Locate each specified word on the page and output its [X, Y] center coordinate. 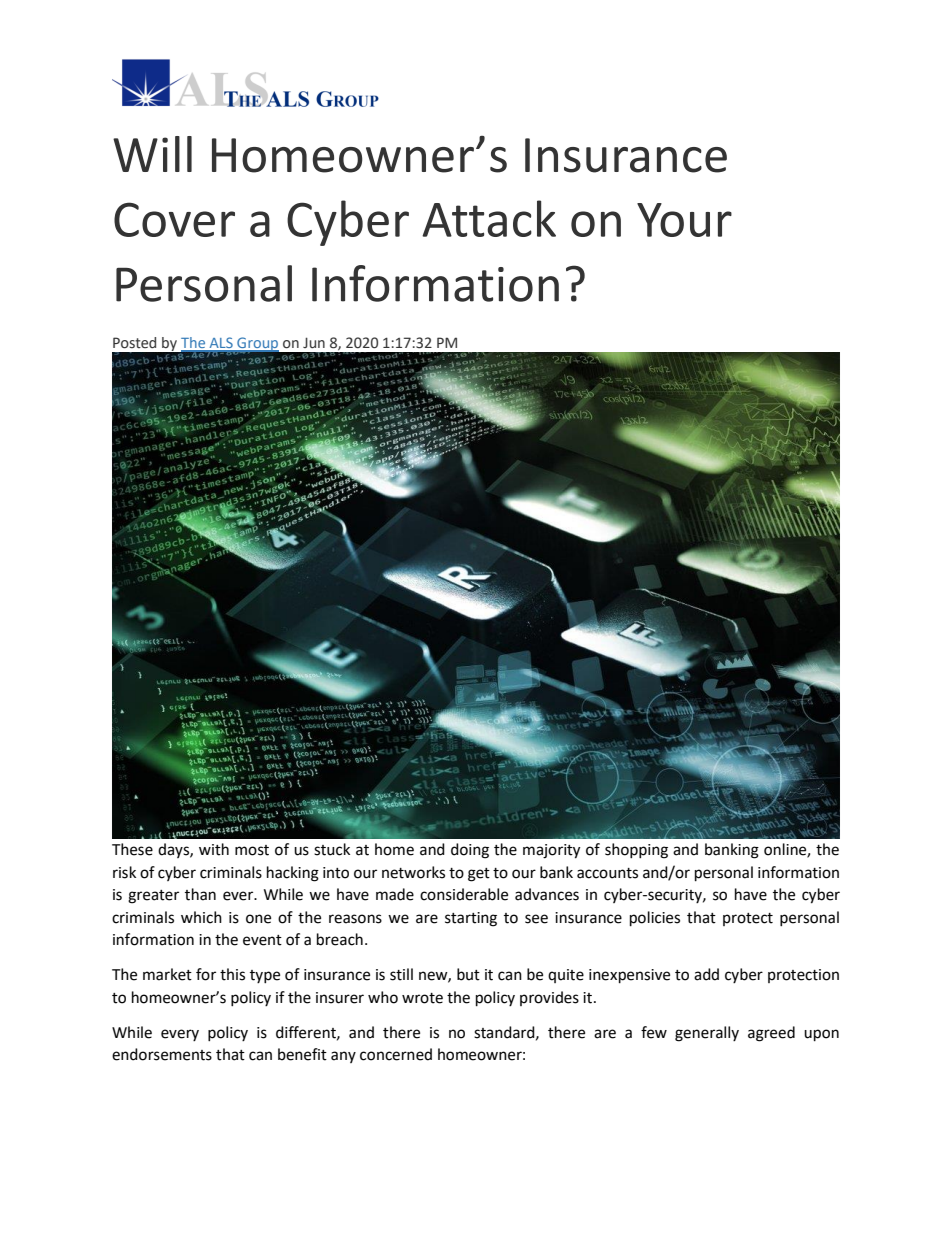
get [479, 875]
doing [470, 851]
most [252, 850]
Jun [314, 342]
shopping [636, 851]
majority [551, 851]
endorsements [162, 1054]
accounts [607, 873]
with [214, 849]
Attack [489, 218]
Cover [174, 219]
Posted [134, 343]
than [200, 894]
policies [655, 919]
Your [684, 220]
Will [152, 154]
